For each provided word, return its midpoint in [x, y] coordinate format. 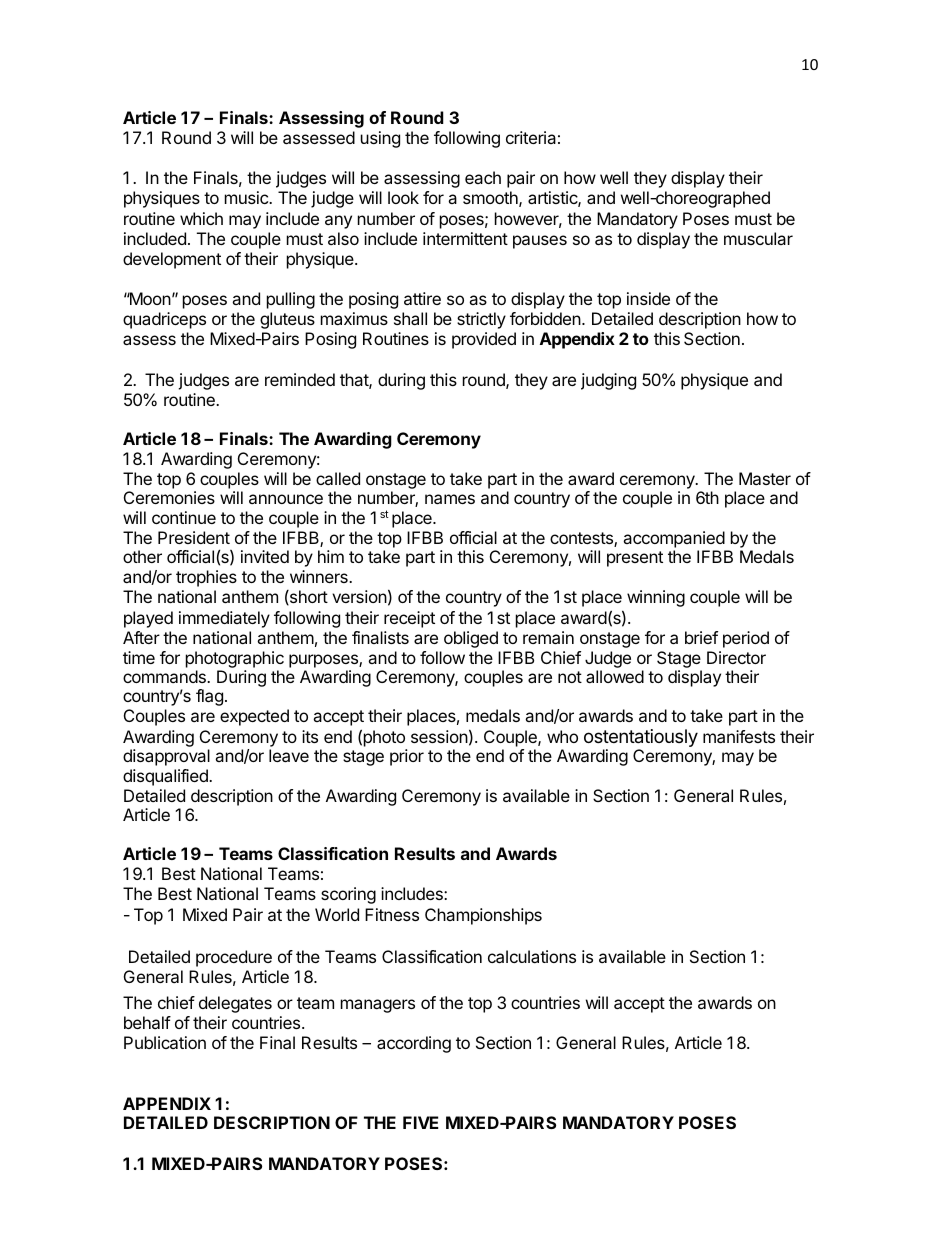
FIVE [421, 1122]
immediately [224, 619]
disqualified [166, 777]
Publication [165, 1042]
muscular [758, 238]
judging [608, 381]
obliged [471, 639]
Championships [483, 916]
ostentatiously [641, 739]
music [247, 197]
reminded [300, 379]
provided [484, 340]
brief [701, 637]
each [483, 177]
